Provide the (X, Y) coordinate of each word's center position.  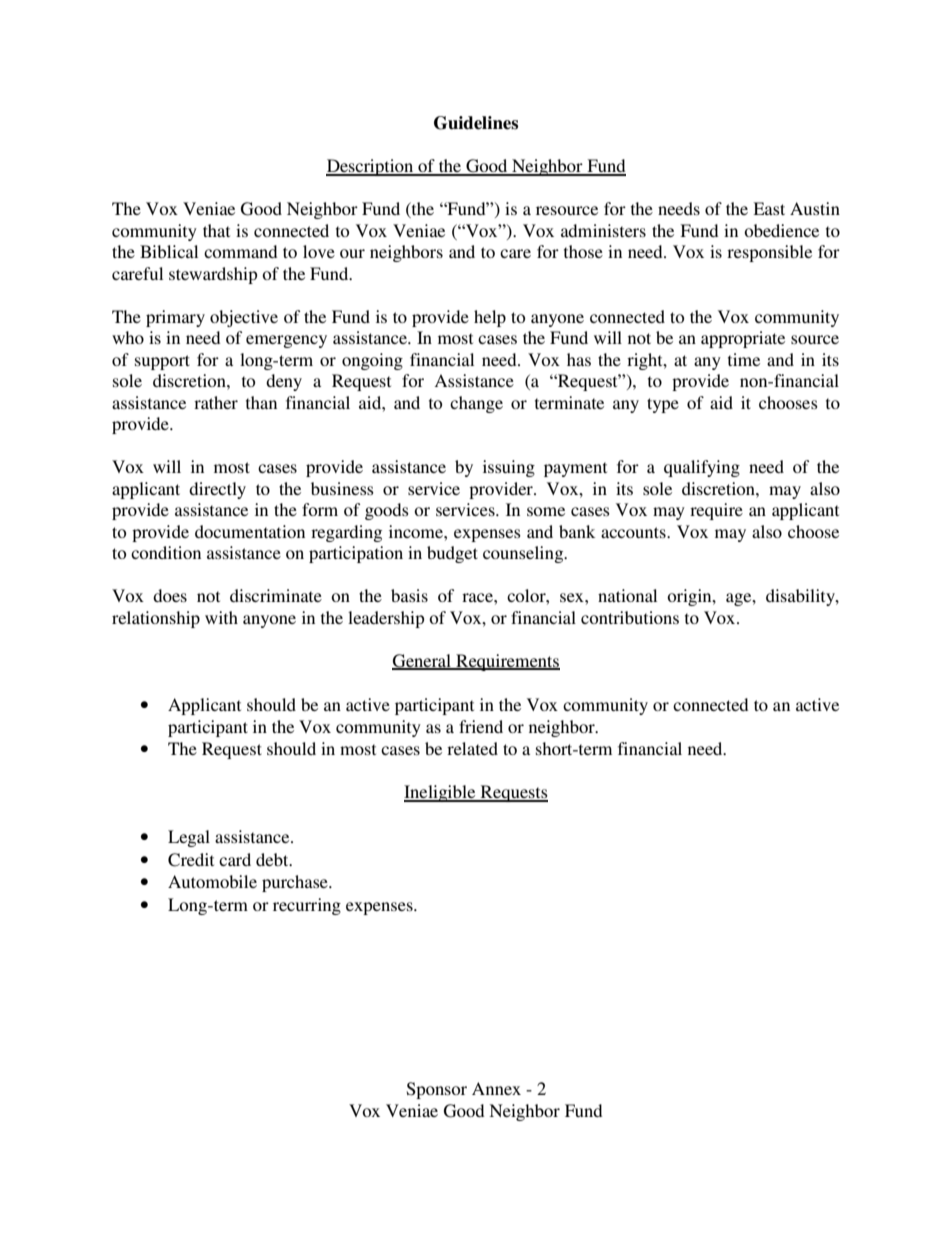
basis (409, 595)
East (769, 208)
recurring (307, 906)
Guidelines (476, 123)
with (221, 617)
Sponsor (437, 1090)
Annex (496, 1088)
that (216, 230)
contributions (630, 617)
